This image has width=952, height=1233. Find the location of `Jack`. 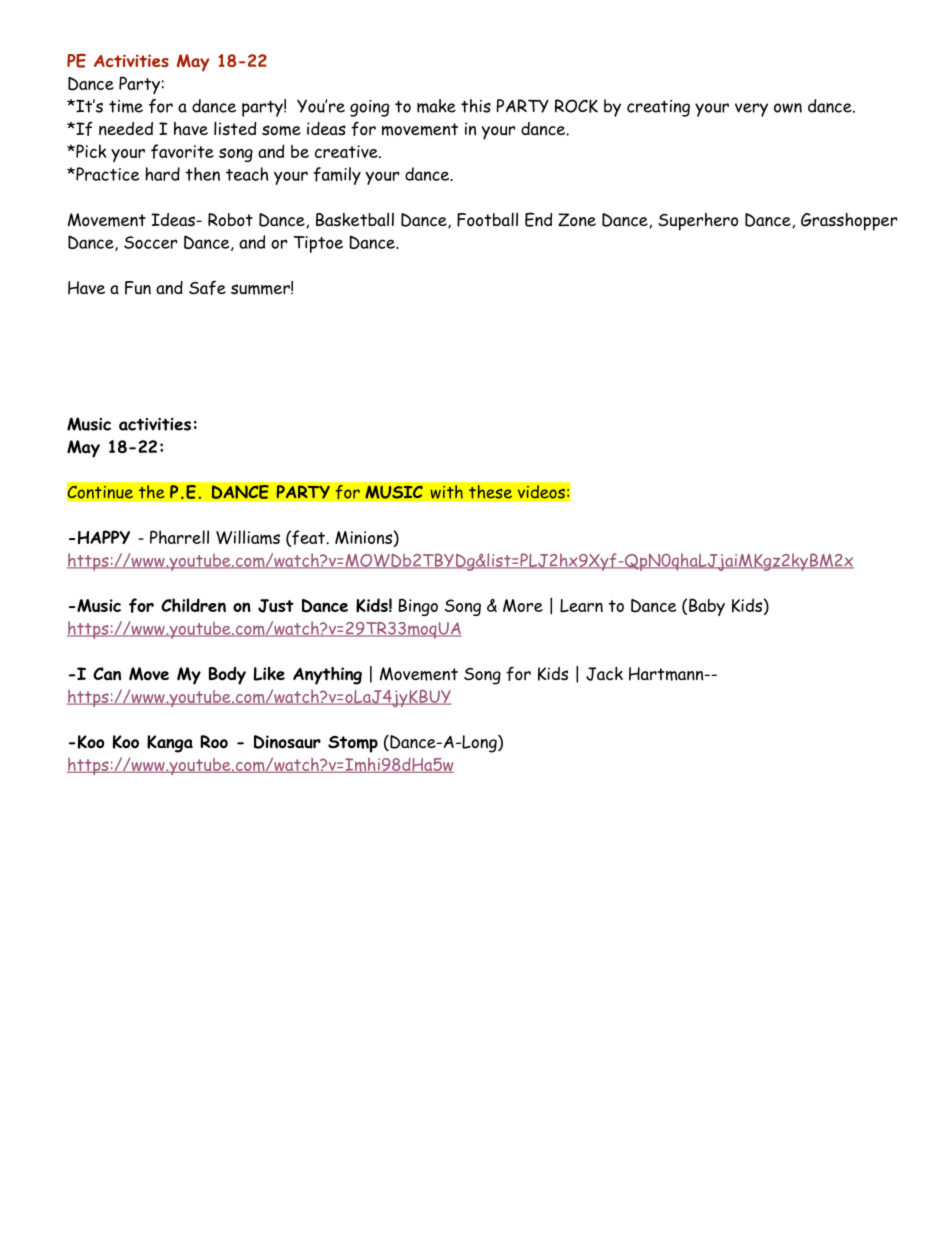

Jack is located at coordinates (604, 674).
